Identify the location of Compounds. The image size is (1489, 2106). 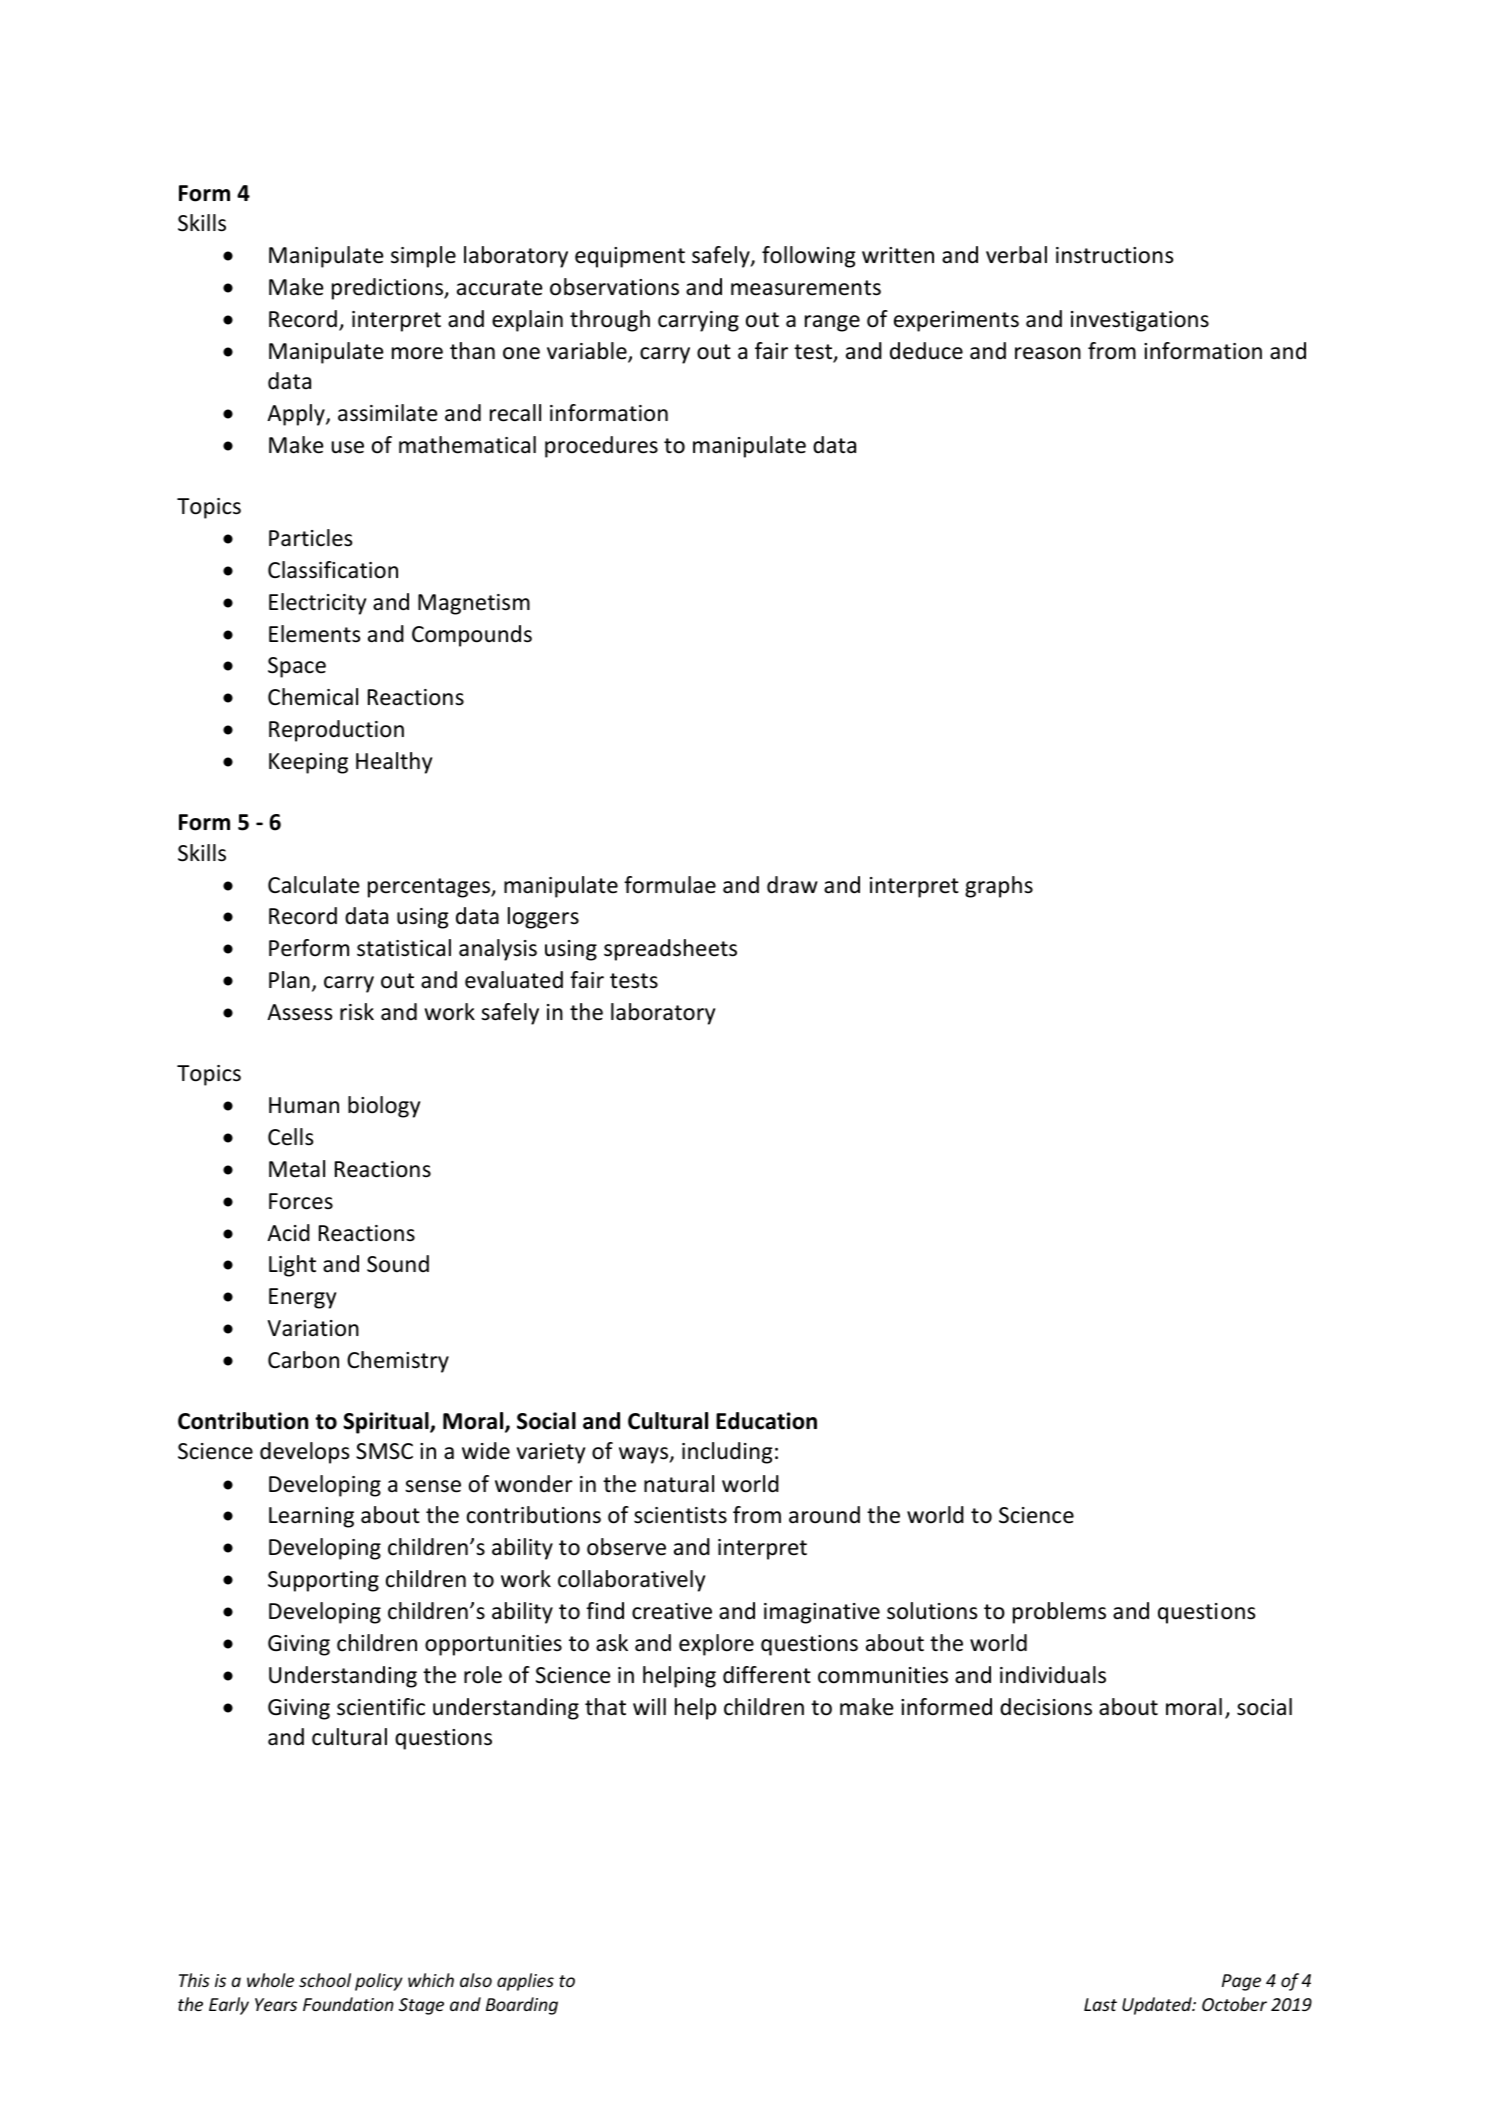
(472, 636).
